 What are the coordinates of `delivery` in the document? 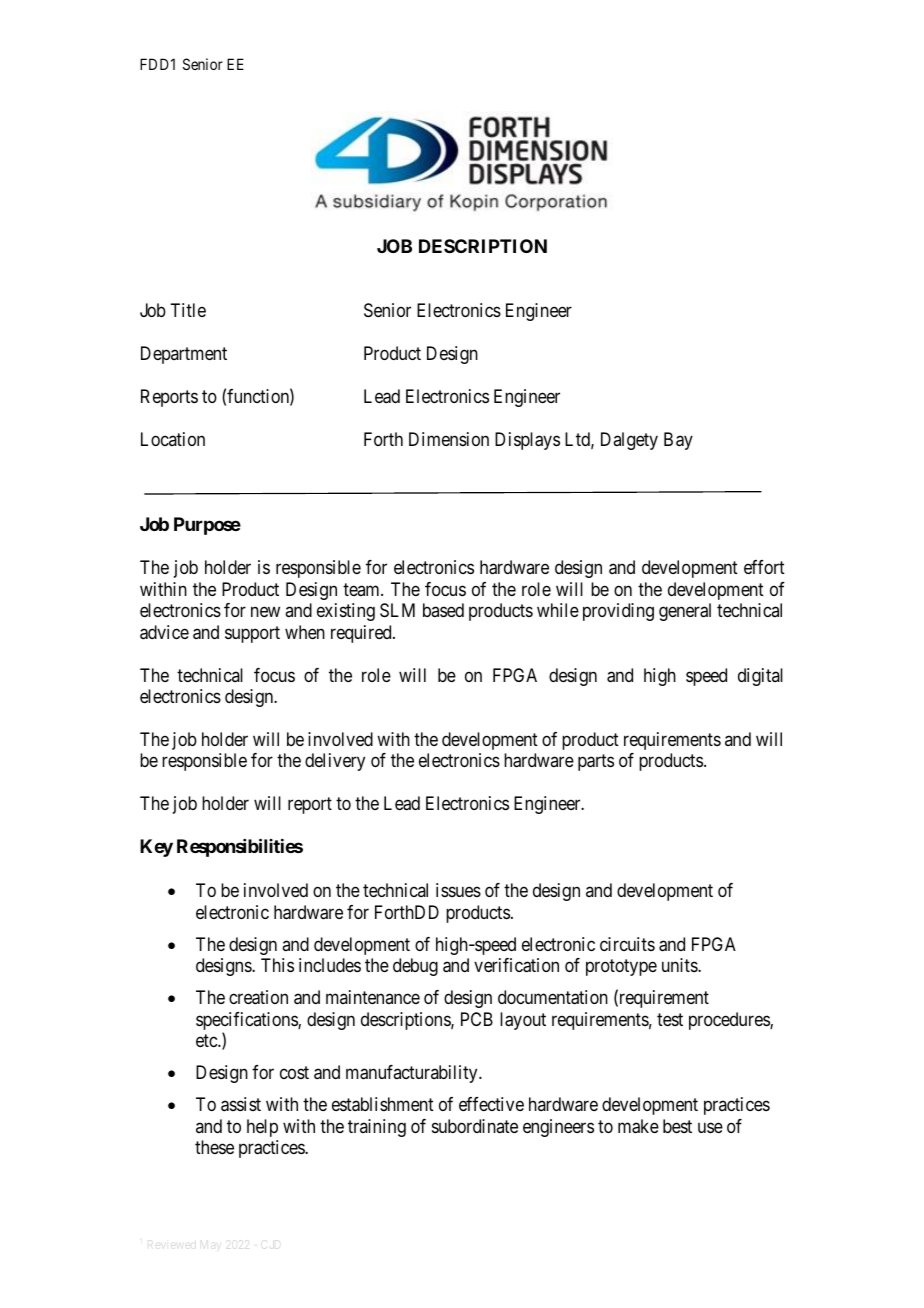 It's located at (335, 762).
